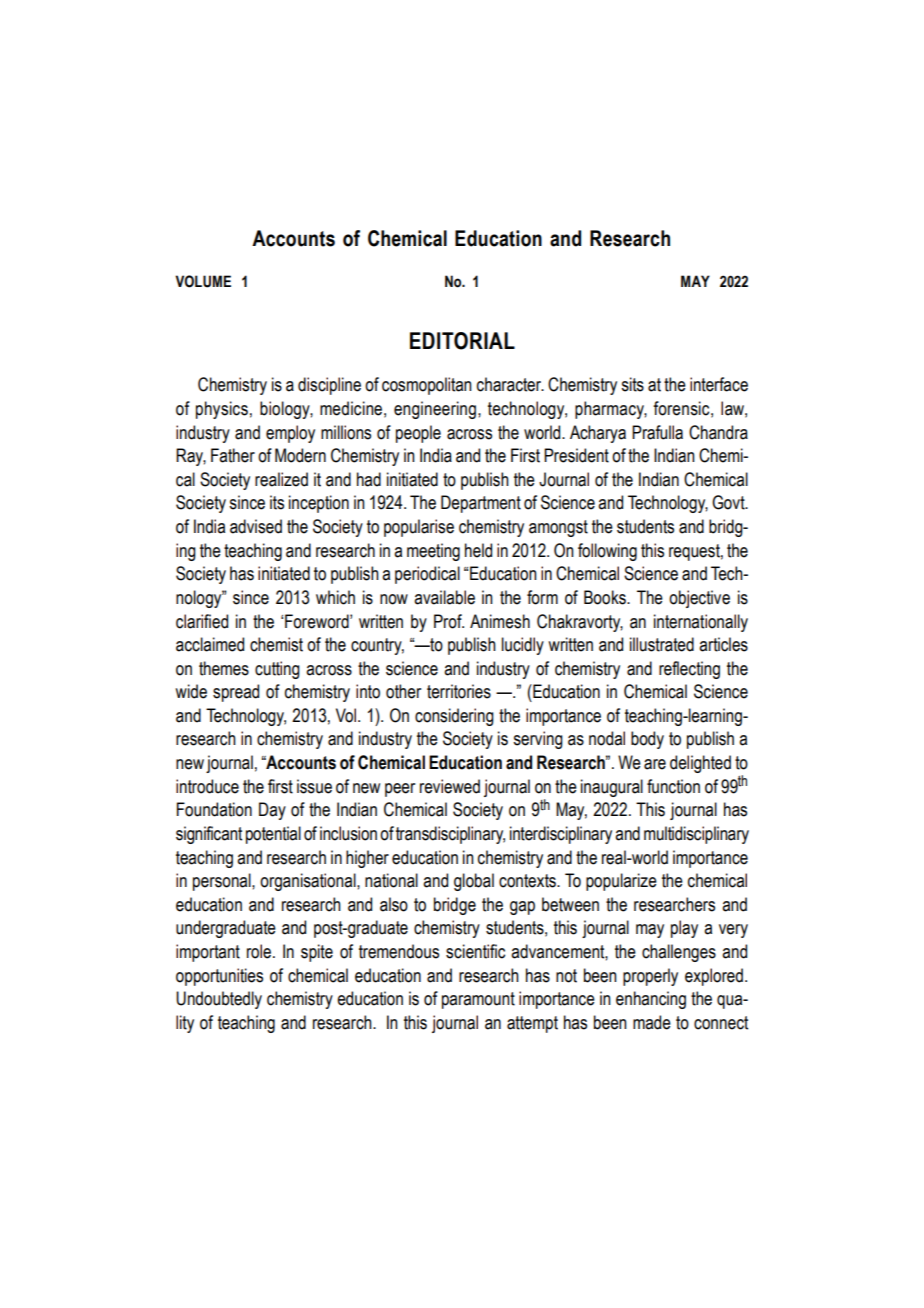 The width and height of the page is (924, 1308). I want to click on Govt, so click(729, 502).
